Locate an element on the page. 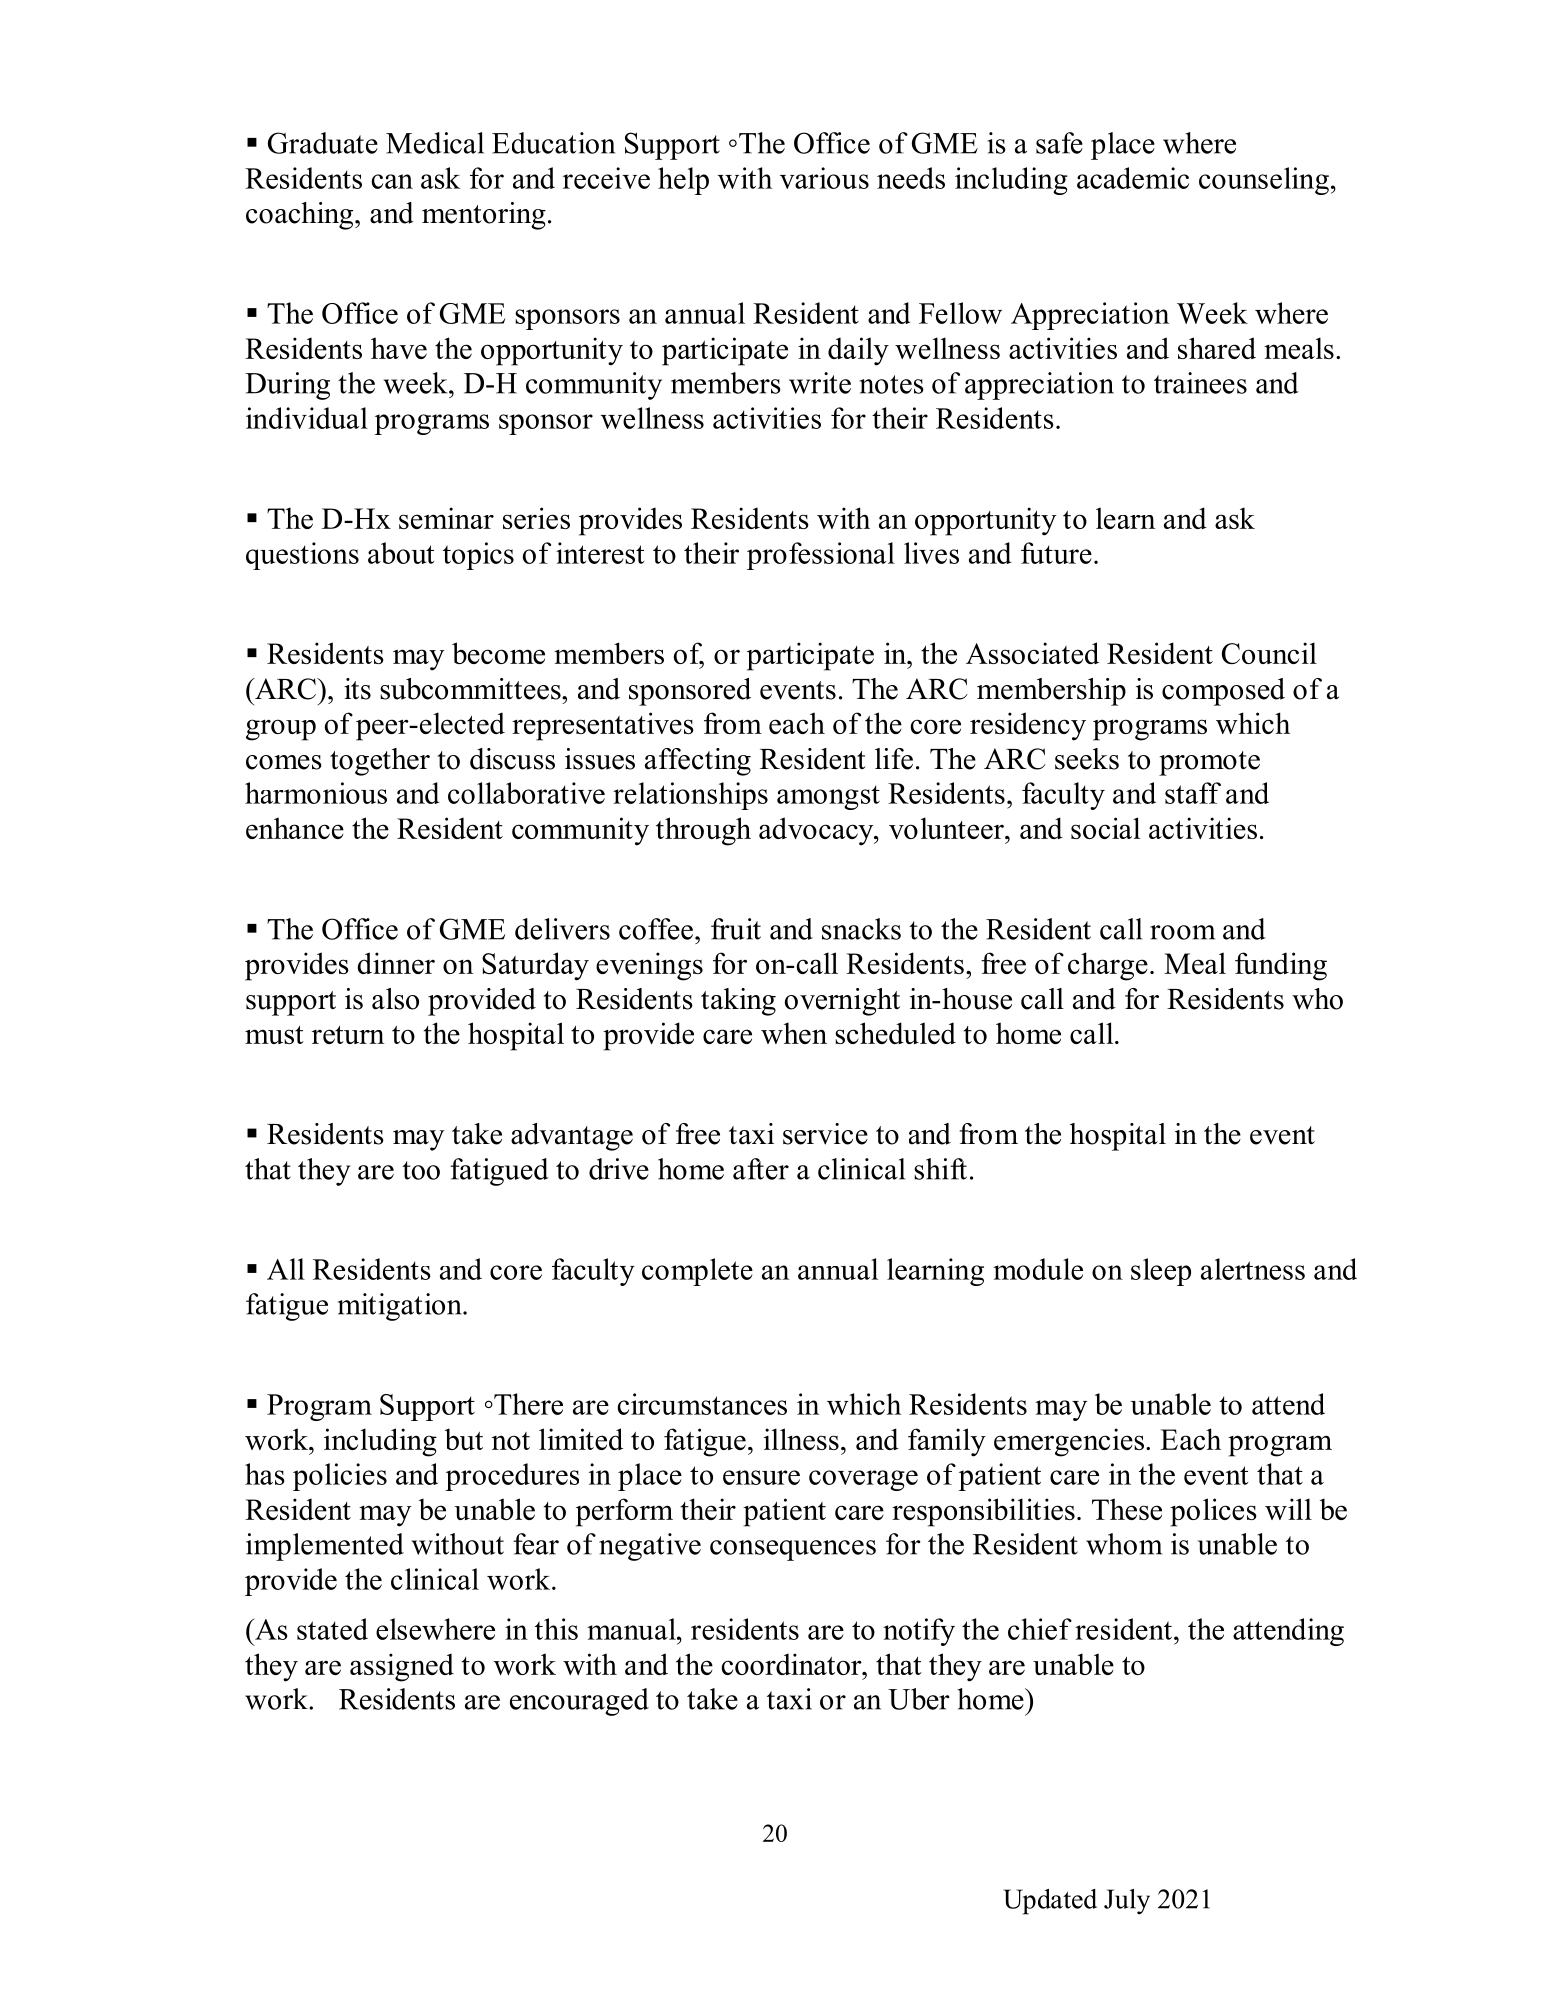 This document has width=1550, height=2006. also is located at coordinates (395, 999).
